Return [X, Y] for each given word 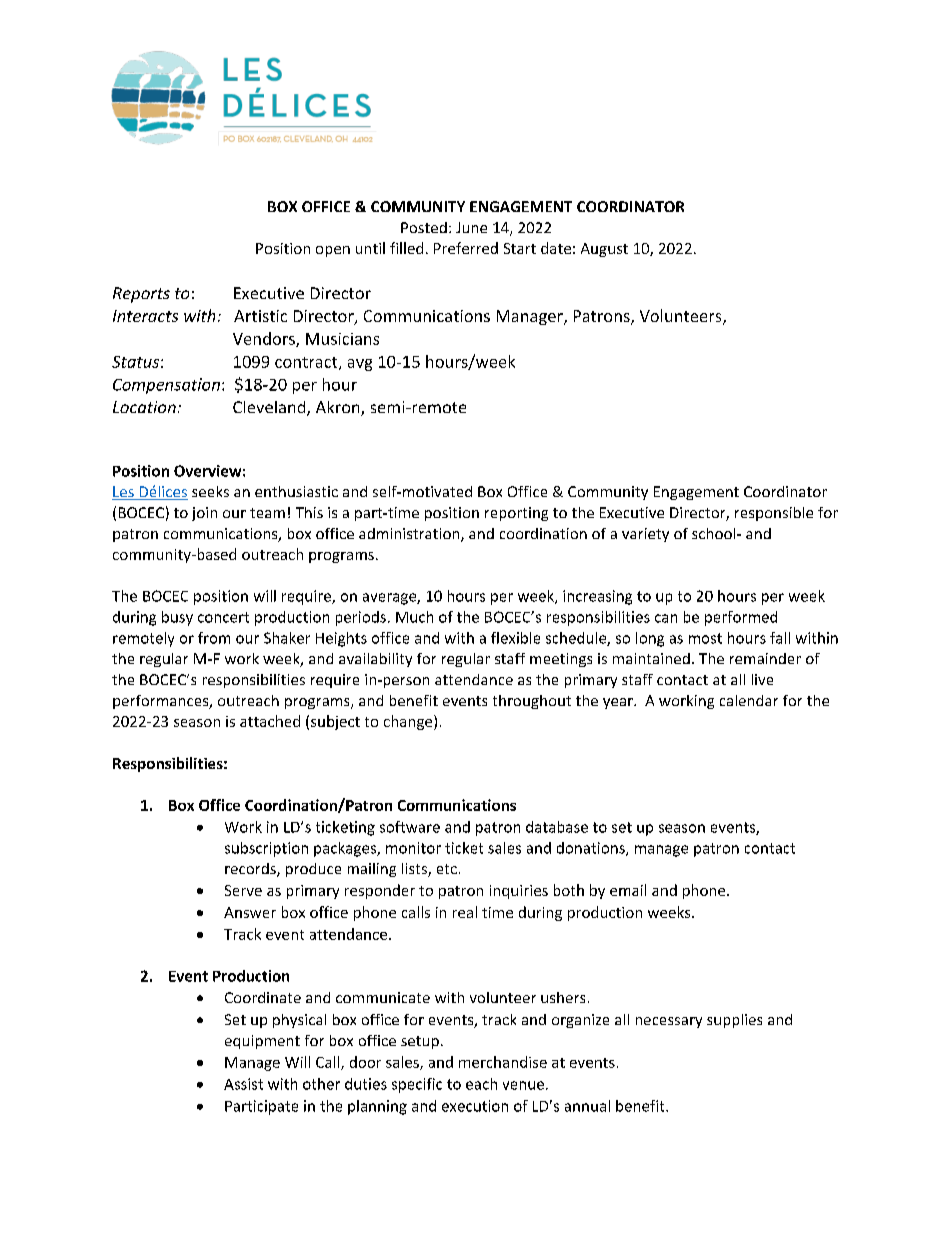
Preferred [466, 248]
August [604, 250]
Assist [243, 1084]
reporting [516, 514]
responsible [774, 514]
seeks [210, 491]
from [214, 638]
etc [447, 869]
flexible [515, 638]
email [628, 890]
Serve [243, 890]
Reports [141, 295]
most [705, 638]
